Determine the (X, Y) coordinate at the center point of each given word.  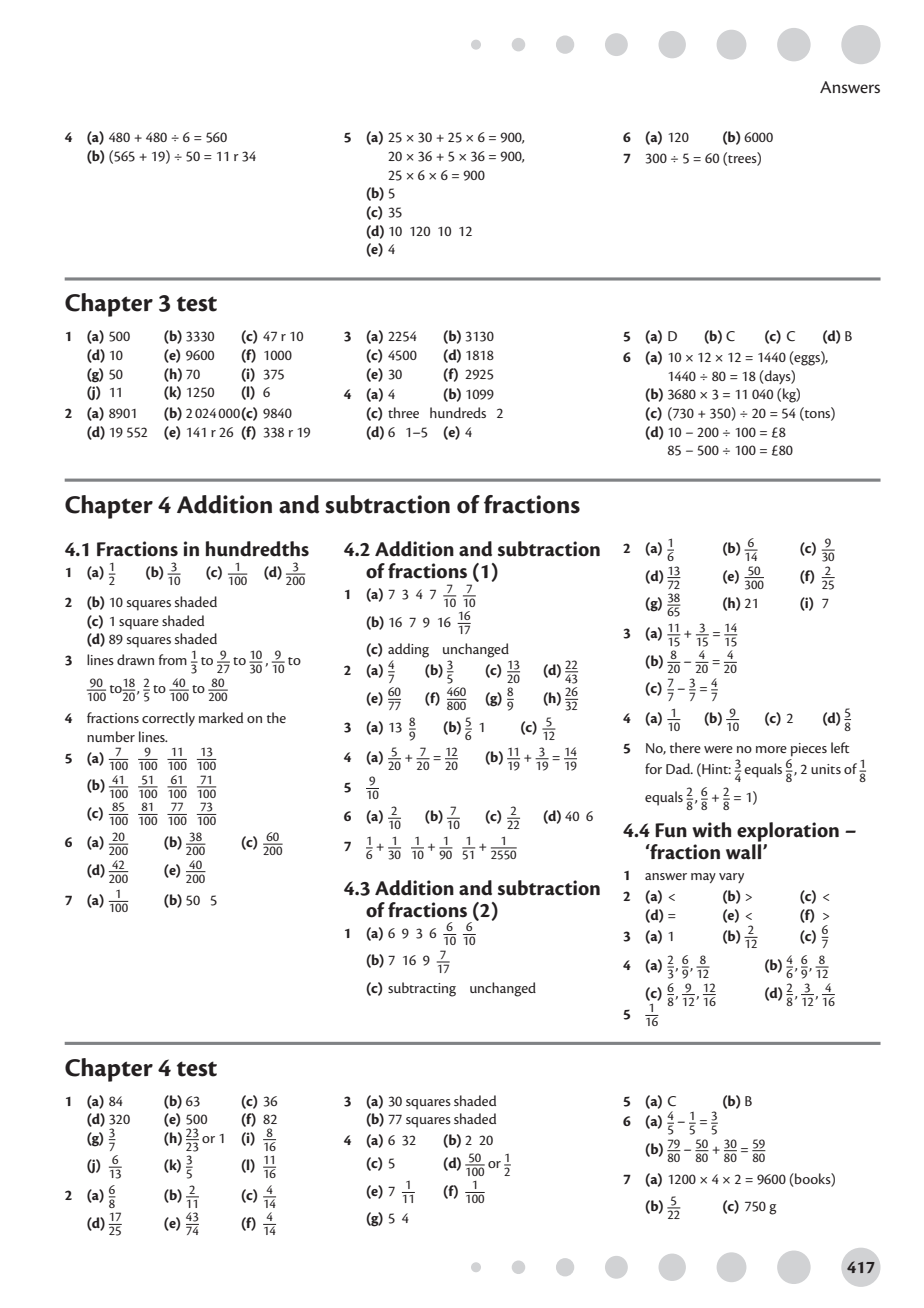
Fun (671, 830)
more (771, 749)
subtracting (422, 989)
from (173, 659)
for (653, 768)
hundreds (458, 412)
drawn (135, 659)
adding (408, 650)
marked (221, 717)
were (718, 749)
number (111, 736)
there (685, 747)
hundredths (257, 549)
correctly (168, 719)
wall (745, 852)
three (403, 412)
